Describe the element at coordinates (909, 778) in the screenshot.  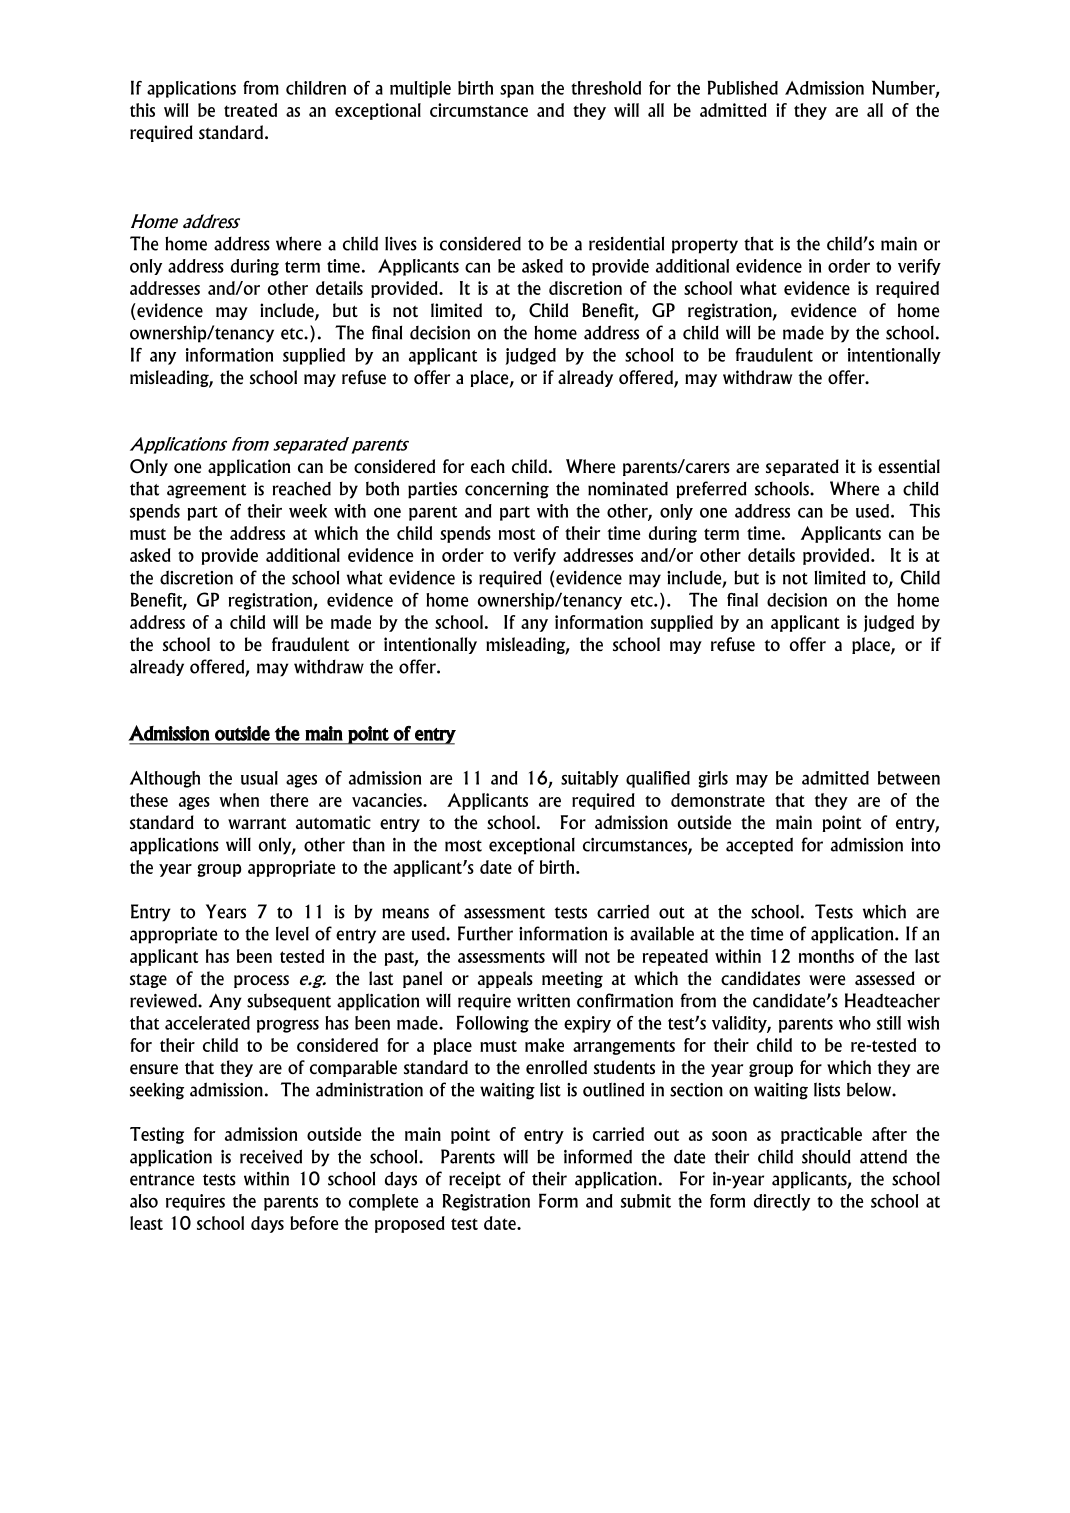
I see `between` at that location.
